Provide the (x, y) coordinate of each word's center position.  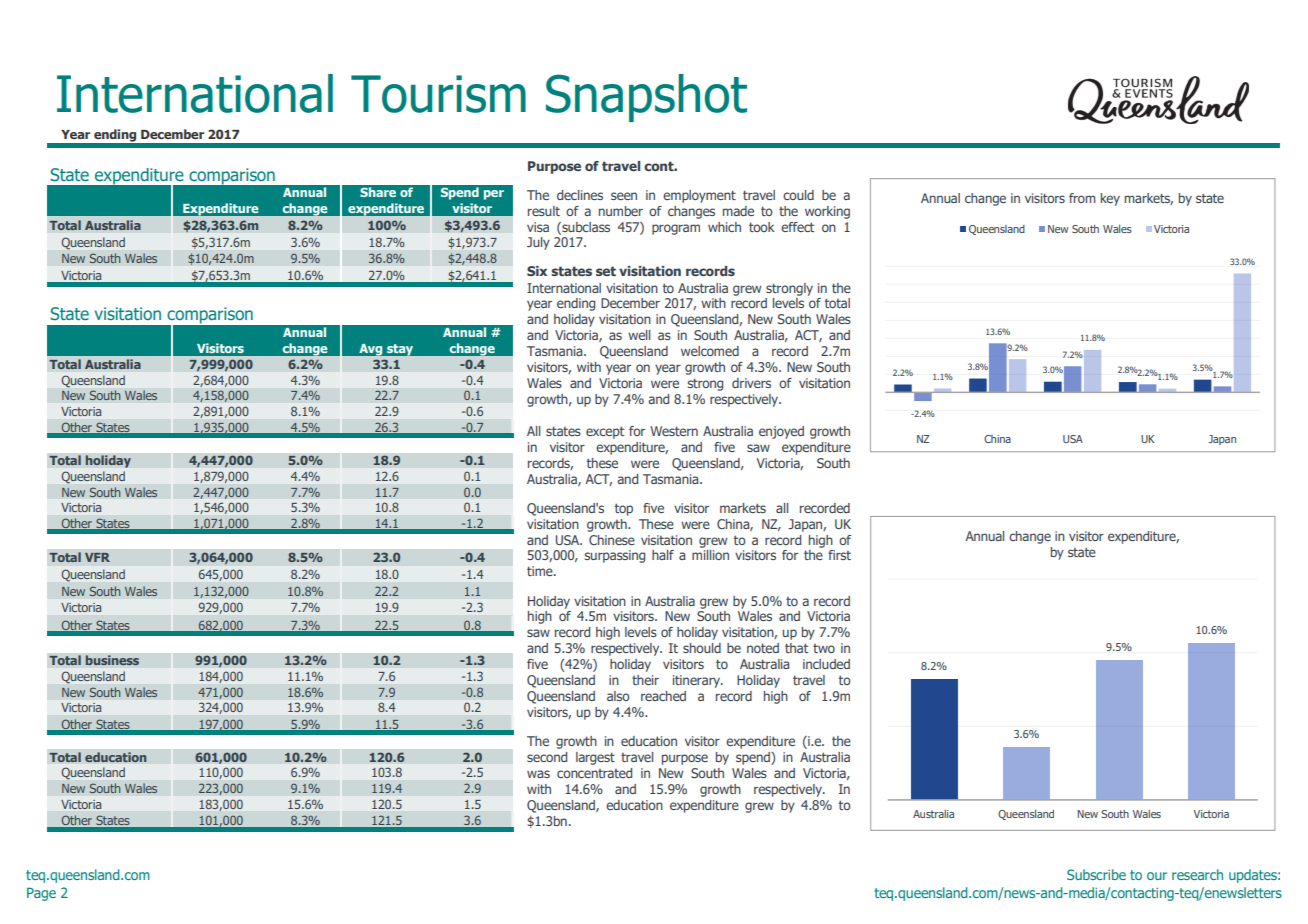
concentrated (594, 773)
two (824, 648)
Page (41, 894)
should (702, 648)
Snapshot (646, 98)
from (1082, 198)
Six (537, 271)
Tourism (438, 94)
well (639, 335)
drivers (751, 383)
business (112, 660)
